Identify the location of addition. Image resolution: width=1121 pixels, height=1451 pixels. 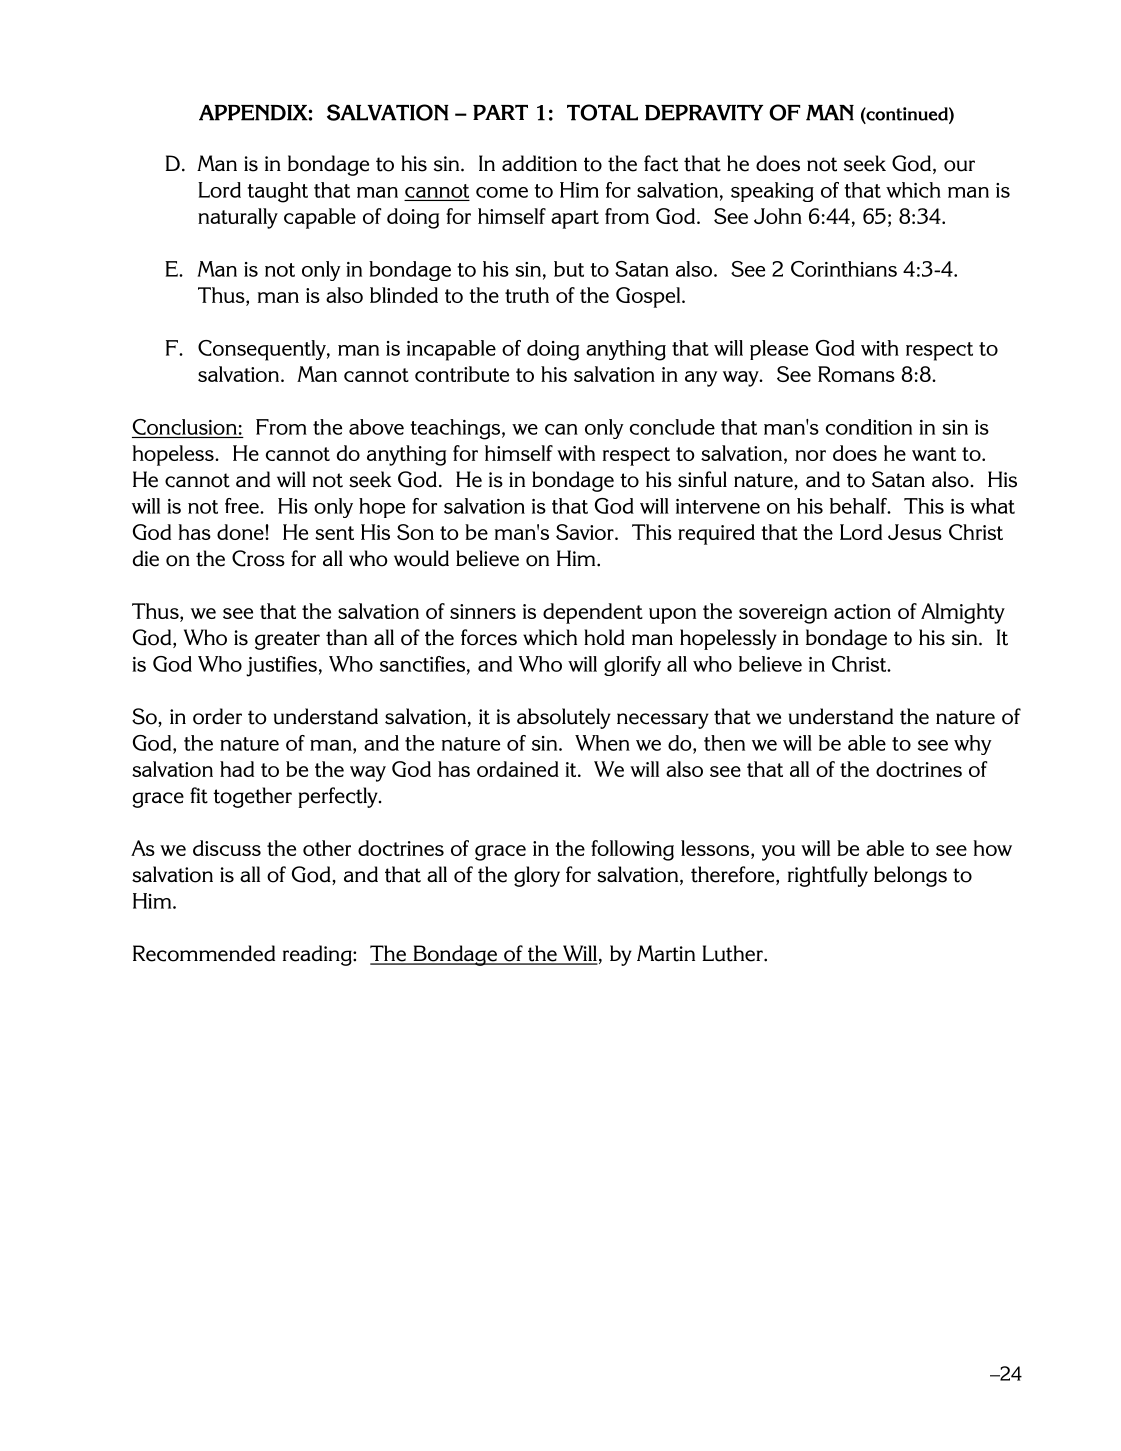
(539, 163).
